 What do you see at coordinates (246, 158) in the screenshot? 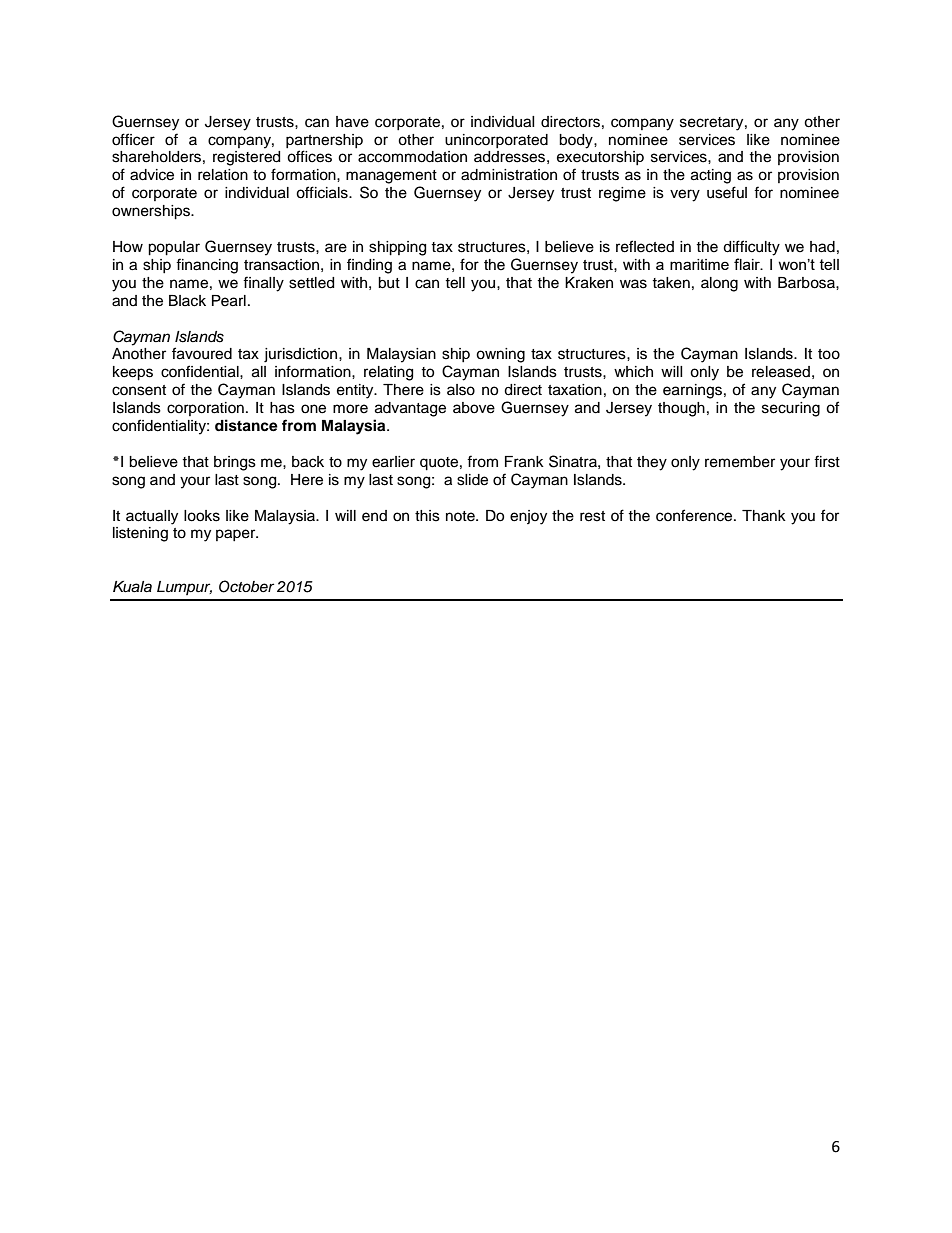
I see `registered` at bounding box center [246, 158].
